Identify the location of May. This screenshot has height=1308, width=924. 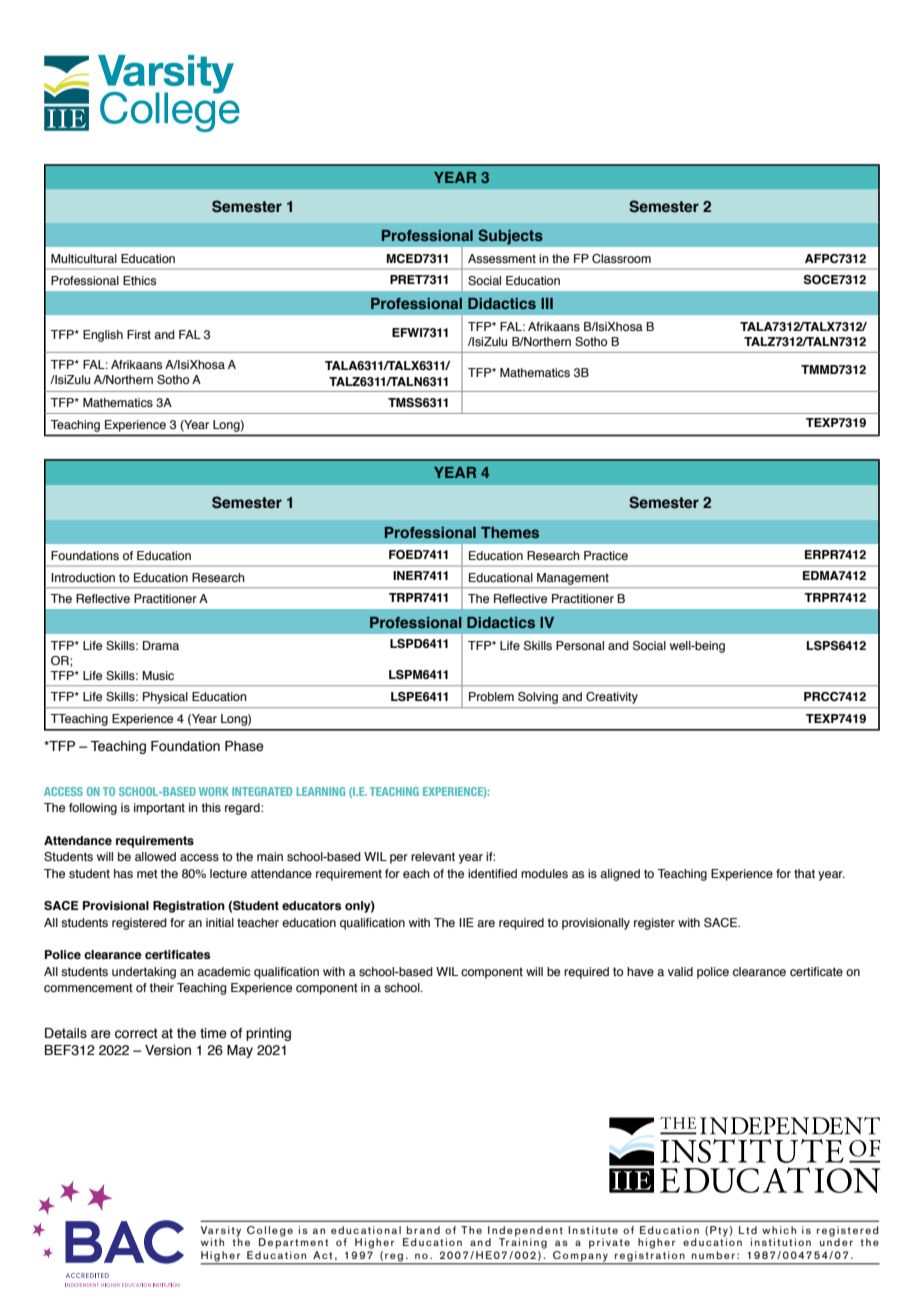
(240, 1051).
